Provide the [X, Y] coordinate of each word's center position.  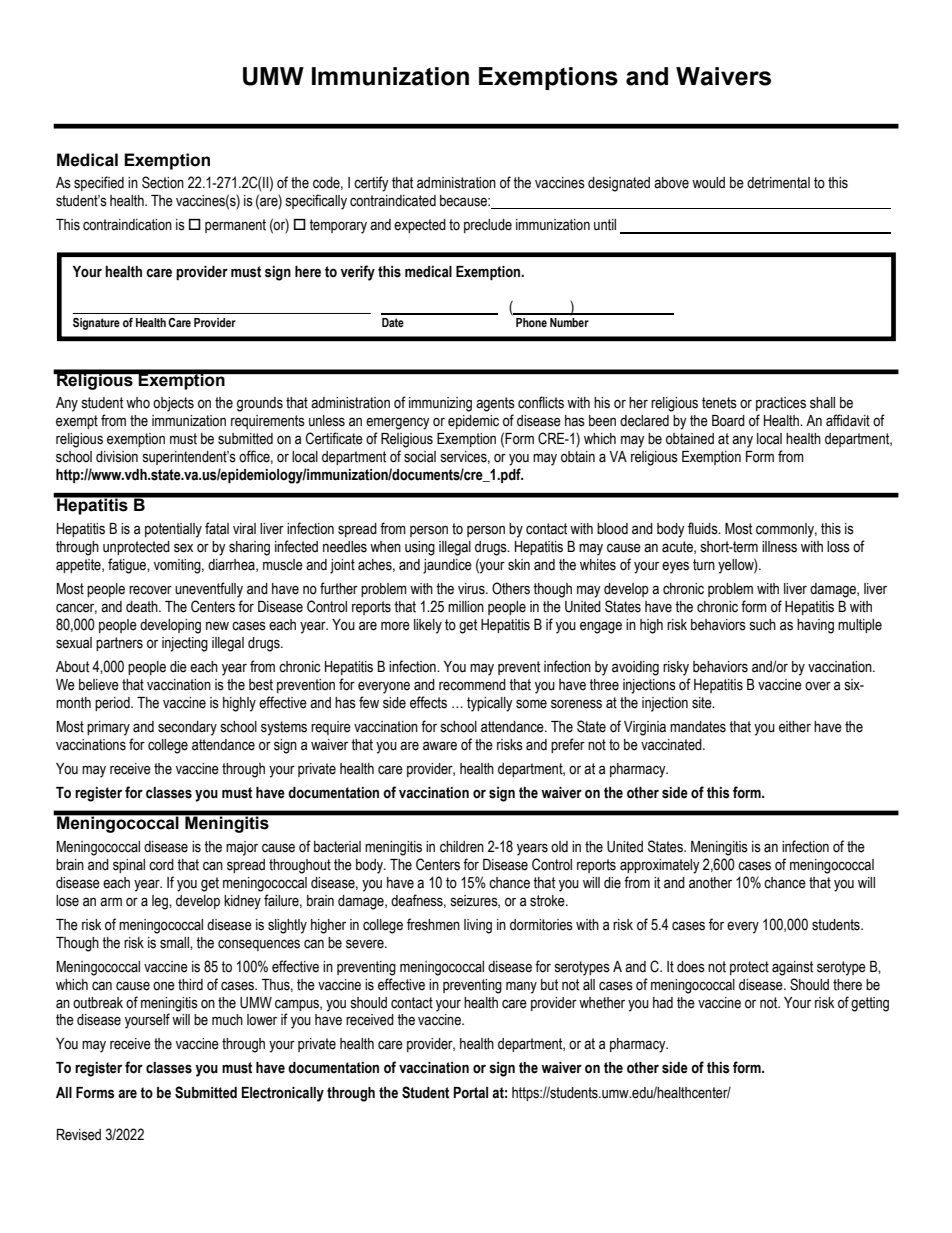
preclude [488, 226]
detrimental [778, 183]
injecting [185, 644]
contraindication [127, 225]
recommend [472, 685]
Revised [79, 1135]
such [763, 625]
